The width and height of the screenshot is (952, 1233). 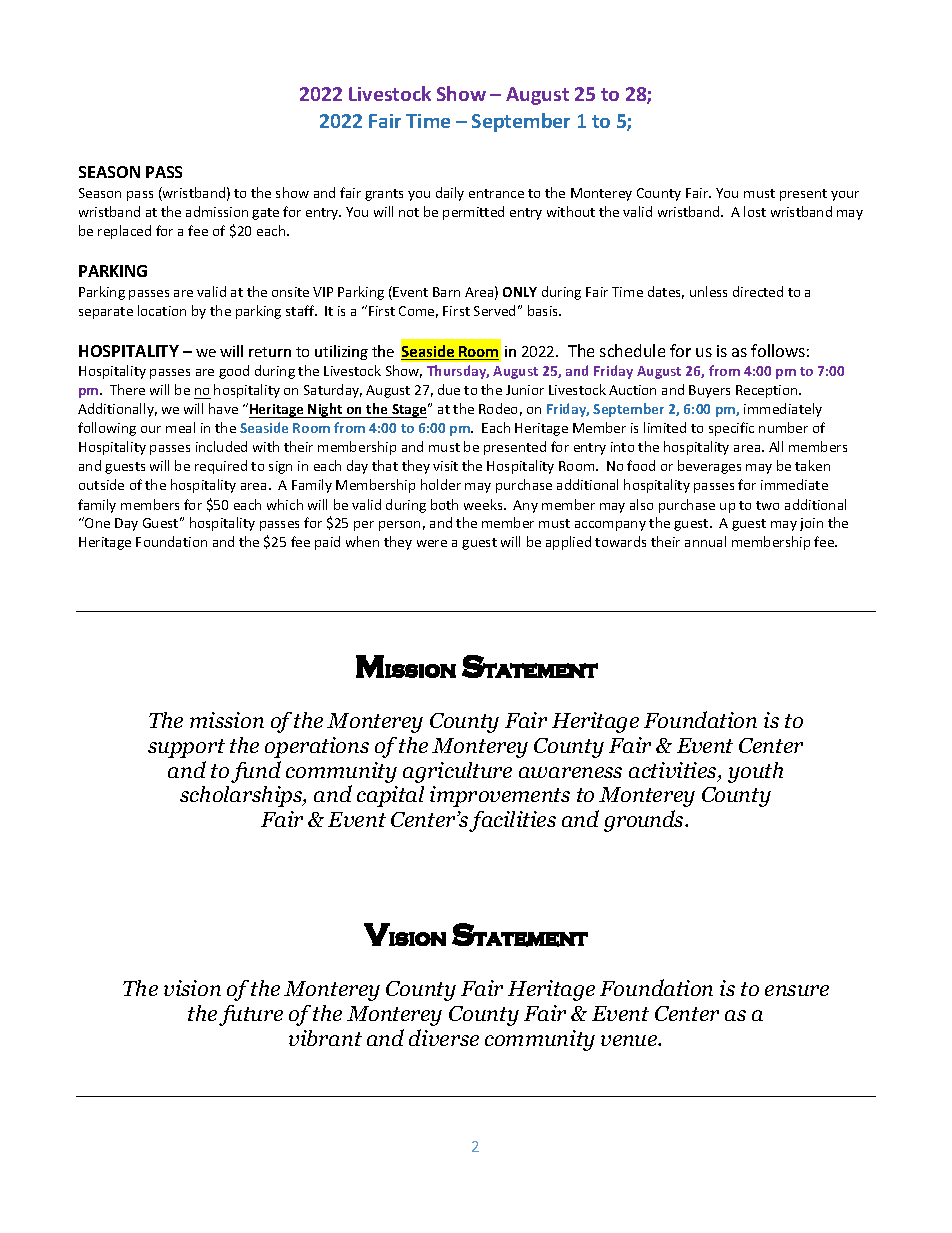 What do you see at coordinates (731, 429) in the screenshot?
I see `specific` at bounding box center [731, 429].
